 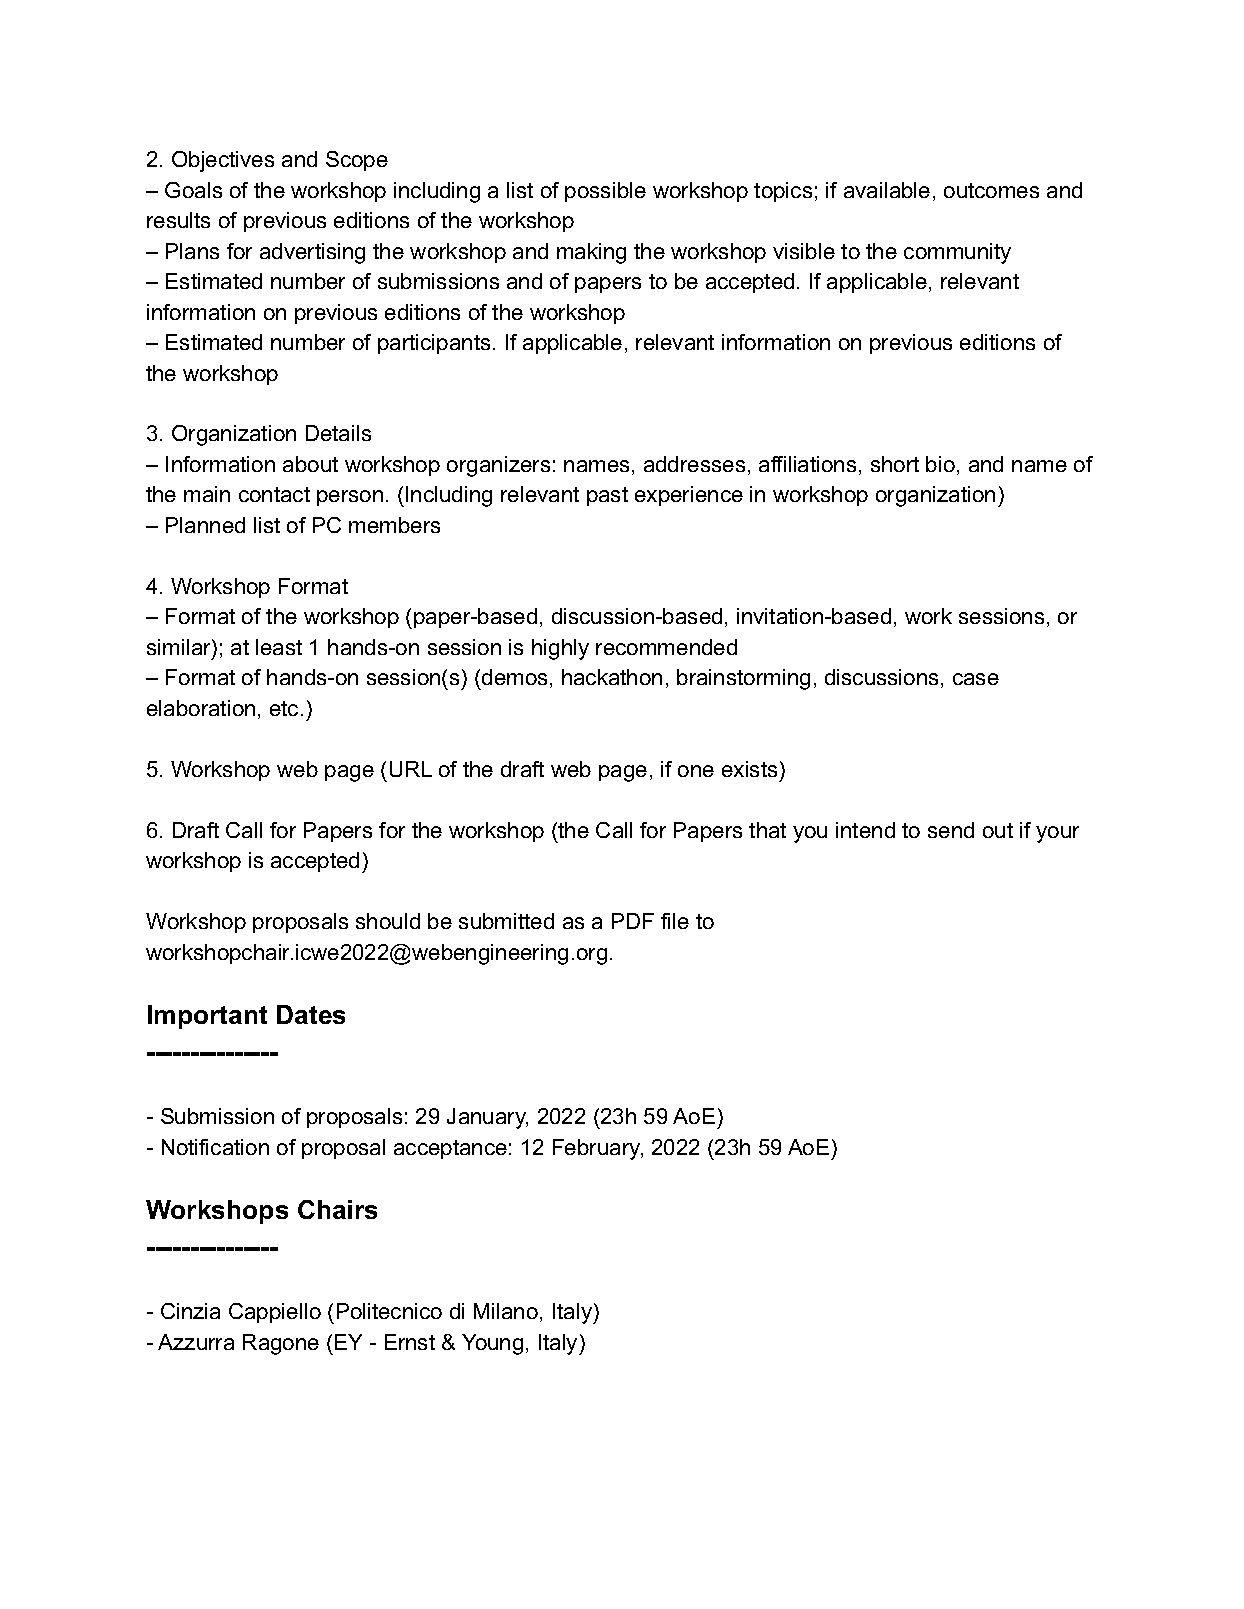 I want to click on etc, so click(x=284, y=708).
